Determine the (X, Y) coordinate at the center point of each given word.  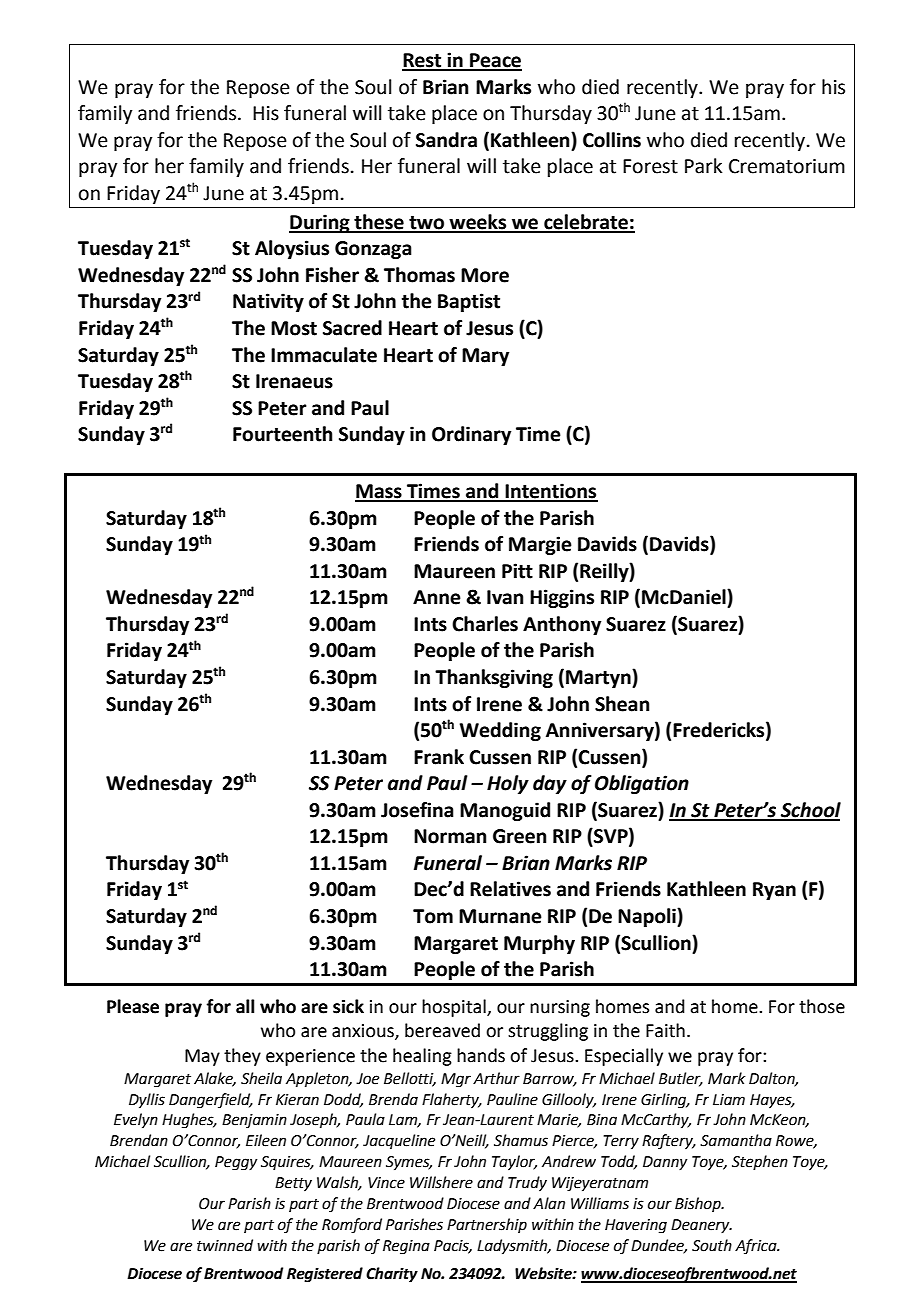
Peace (495, 61)
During (320, 223)
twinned (225, 1245)
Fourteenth (283, 434)
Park (703, 166)
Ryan (774, 891)
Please (133, 1006)
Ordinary (471, 435)
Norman (450, 836)
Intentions (550, 492)
